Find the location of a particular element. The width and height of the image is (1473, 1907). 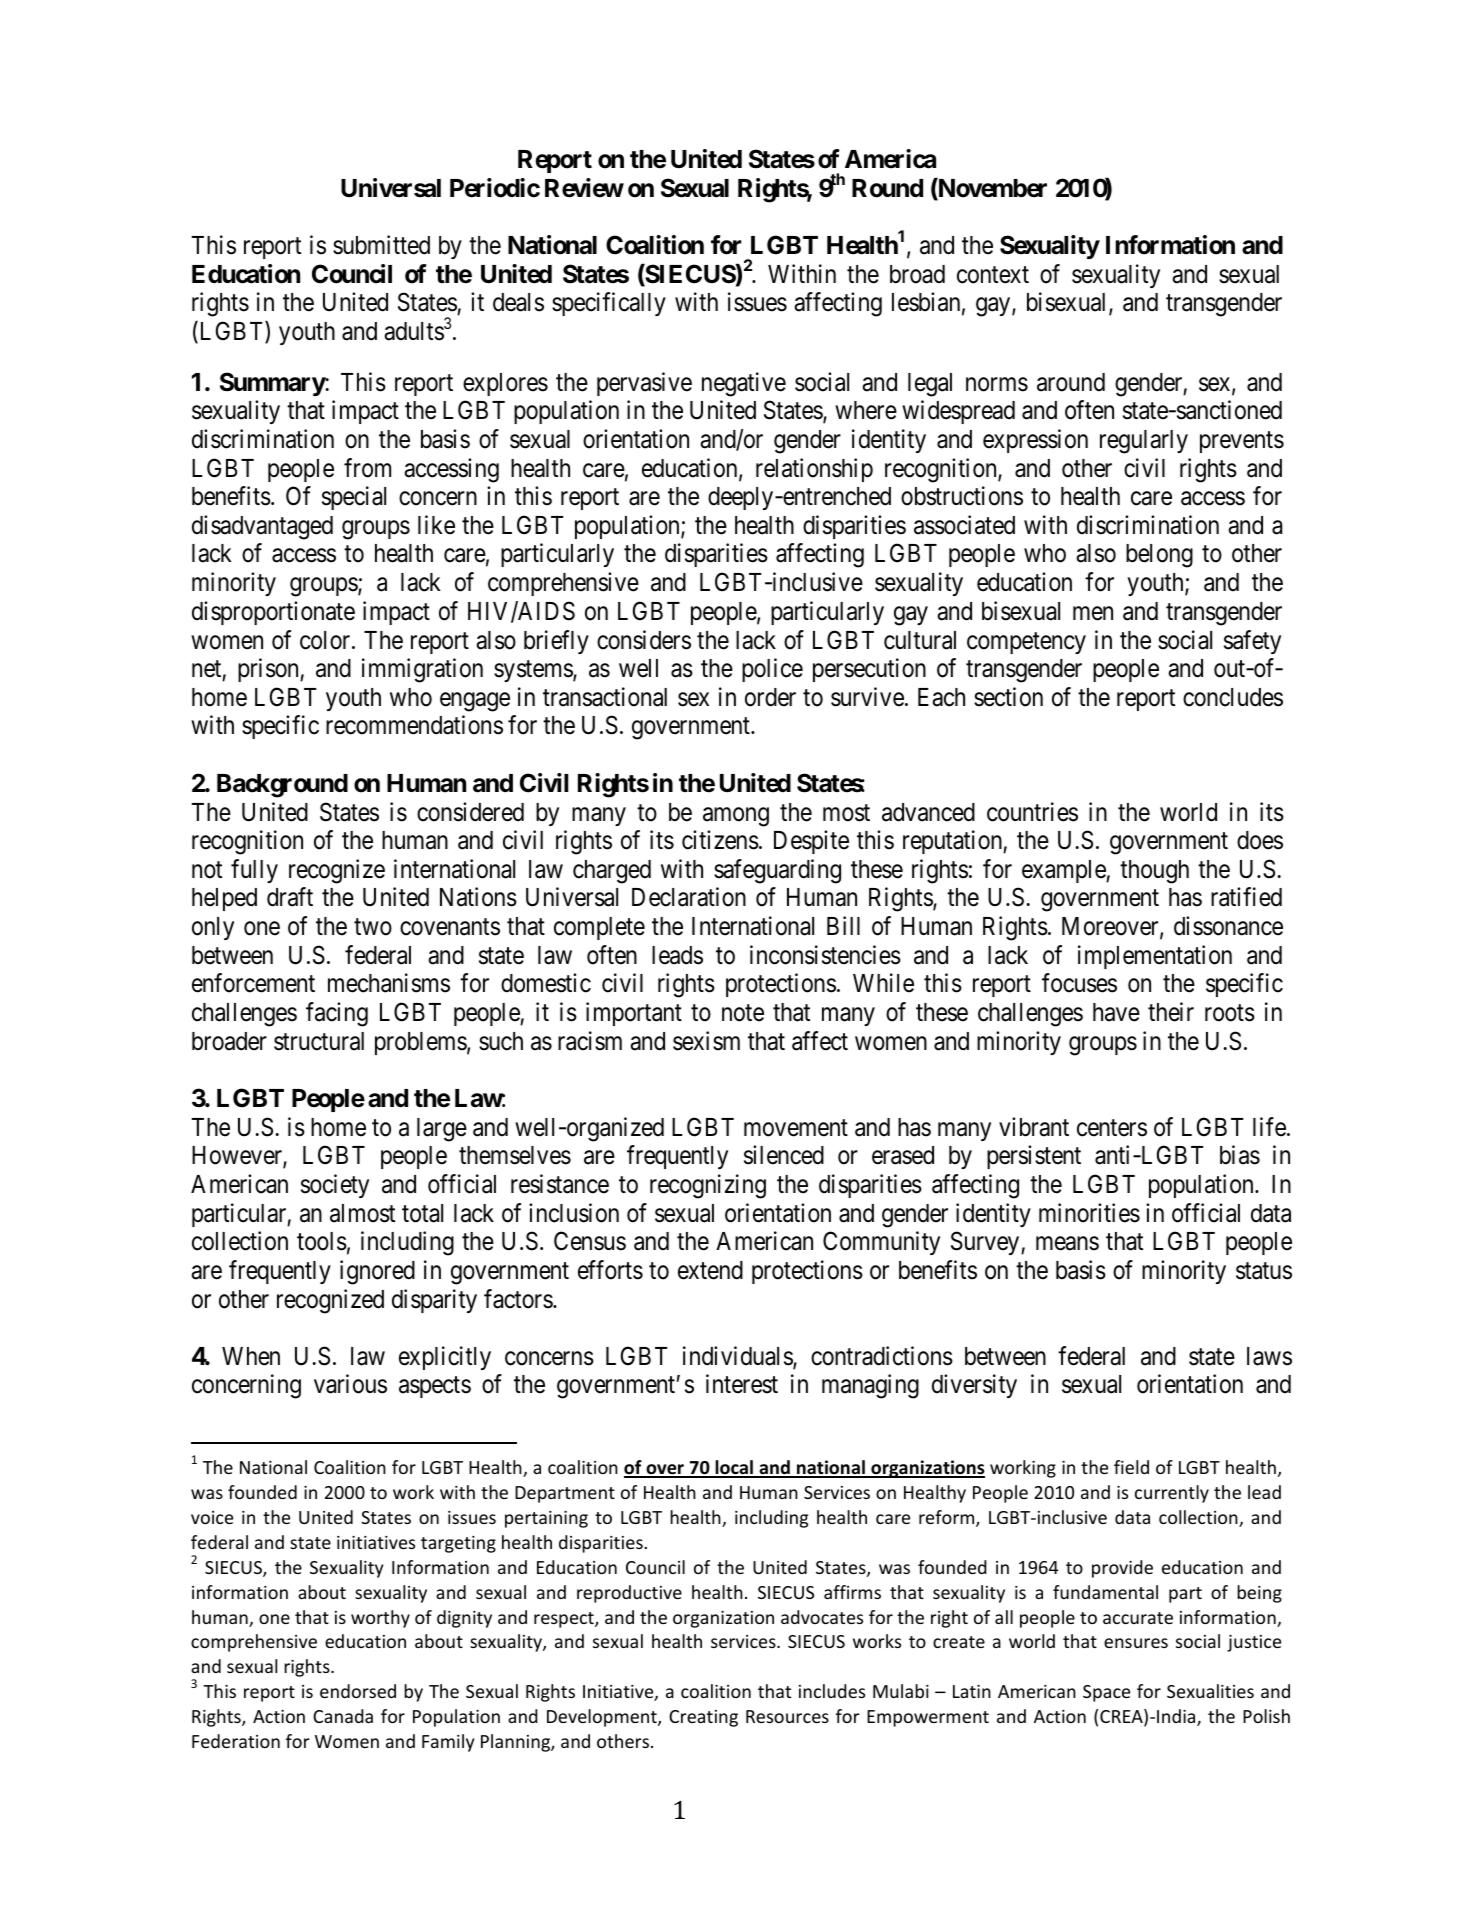

have is located at coordinates (1116, 1012).
